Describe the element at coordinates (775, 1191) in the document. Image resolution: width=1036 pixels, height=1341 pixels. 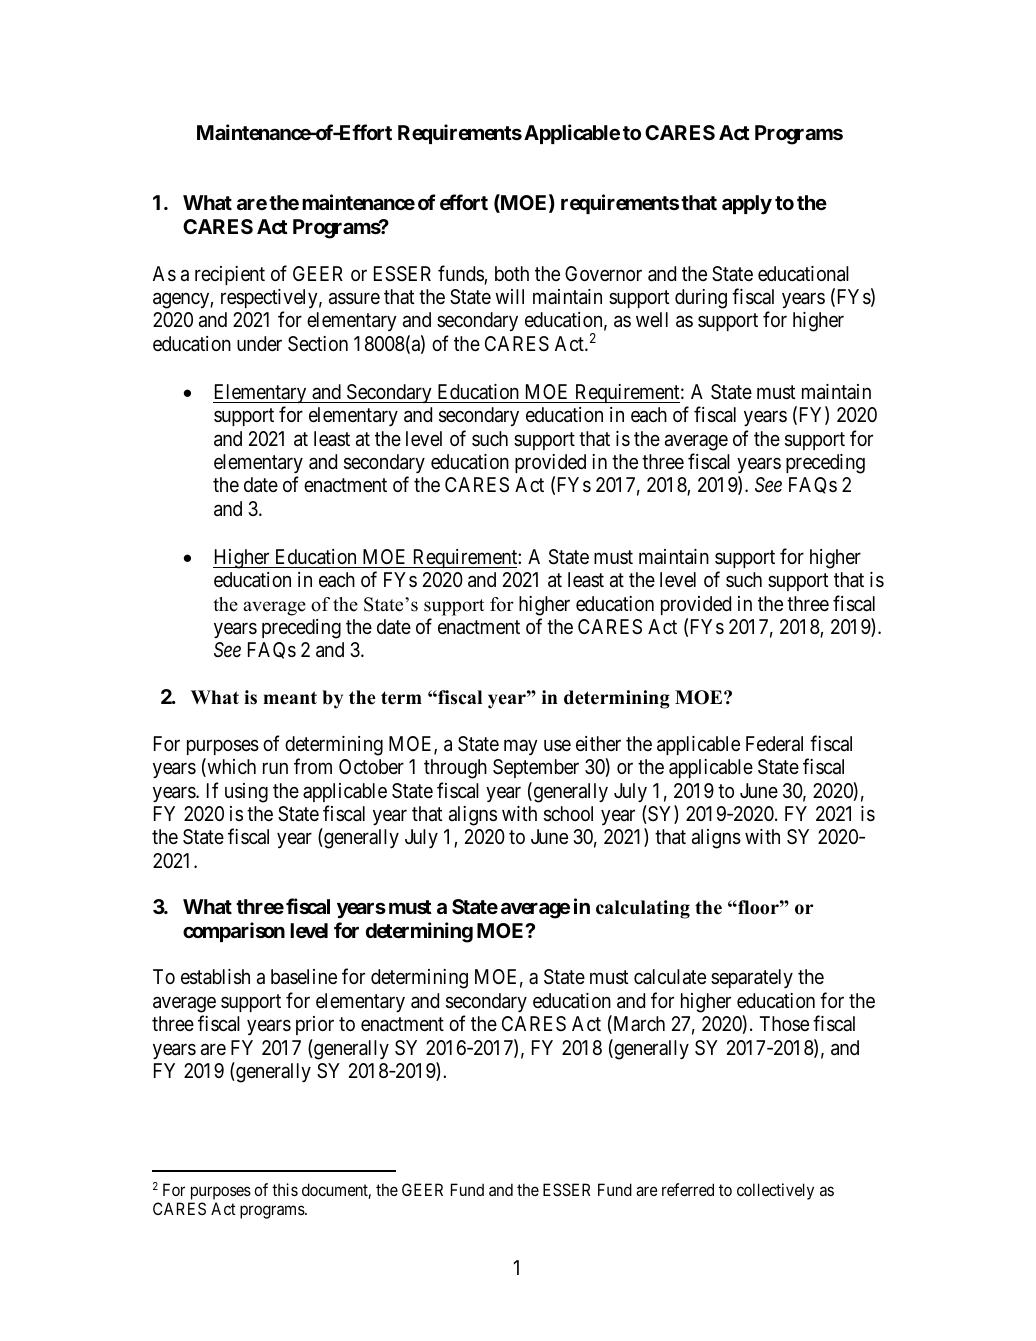
I see `collectively` at that location.
